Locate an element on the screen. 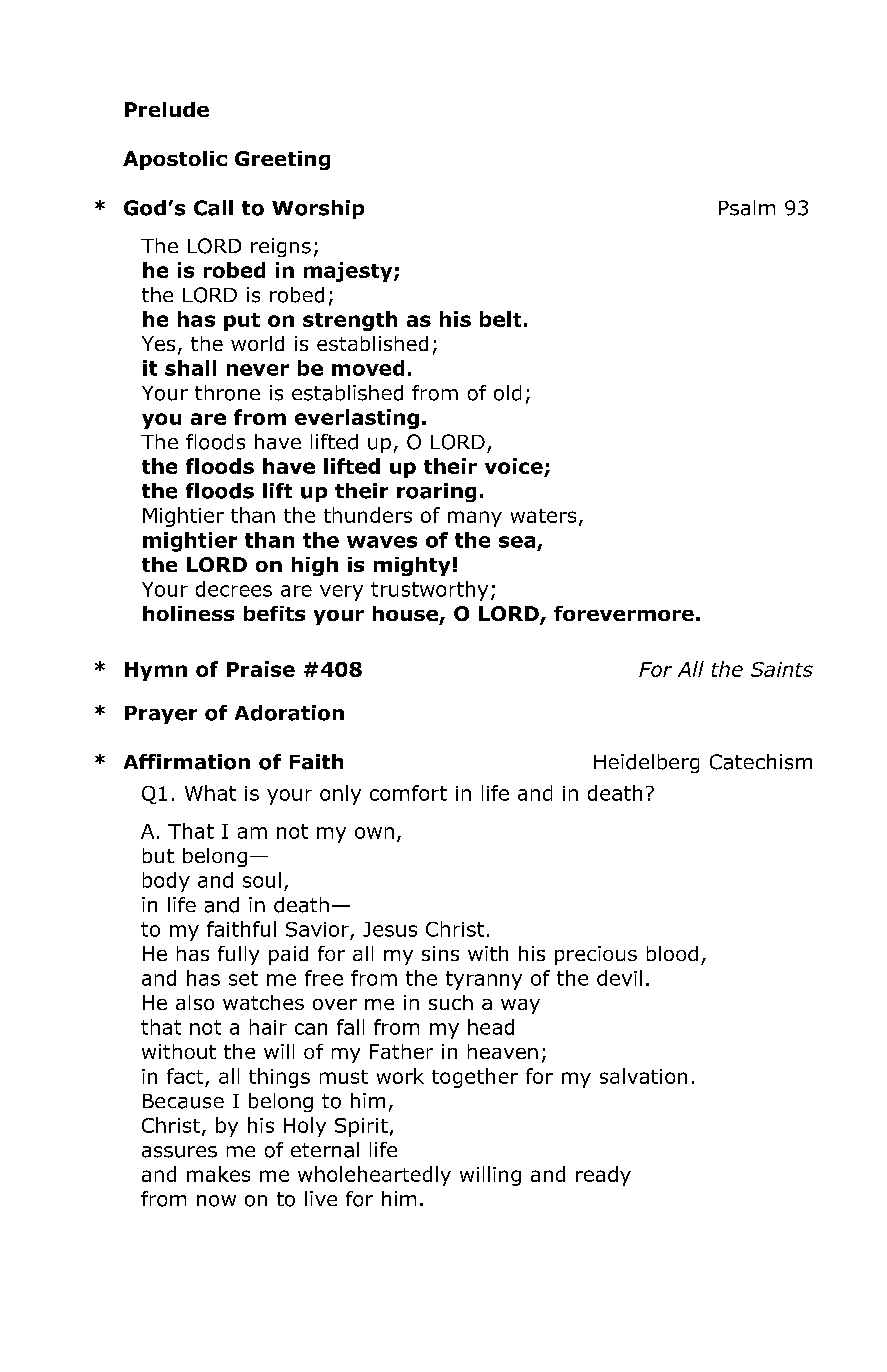  throne is located at coordinates (227, 393).
